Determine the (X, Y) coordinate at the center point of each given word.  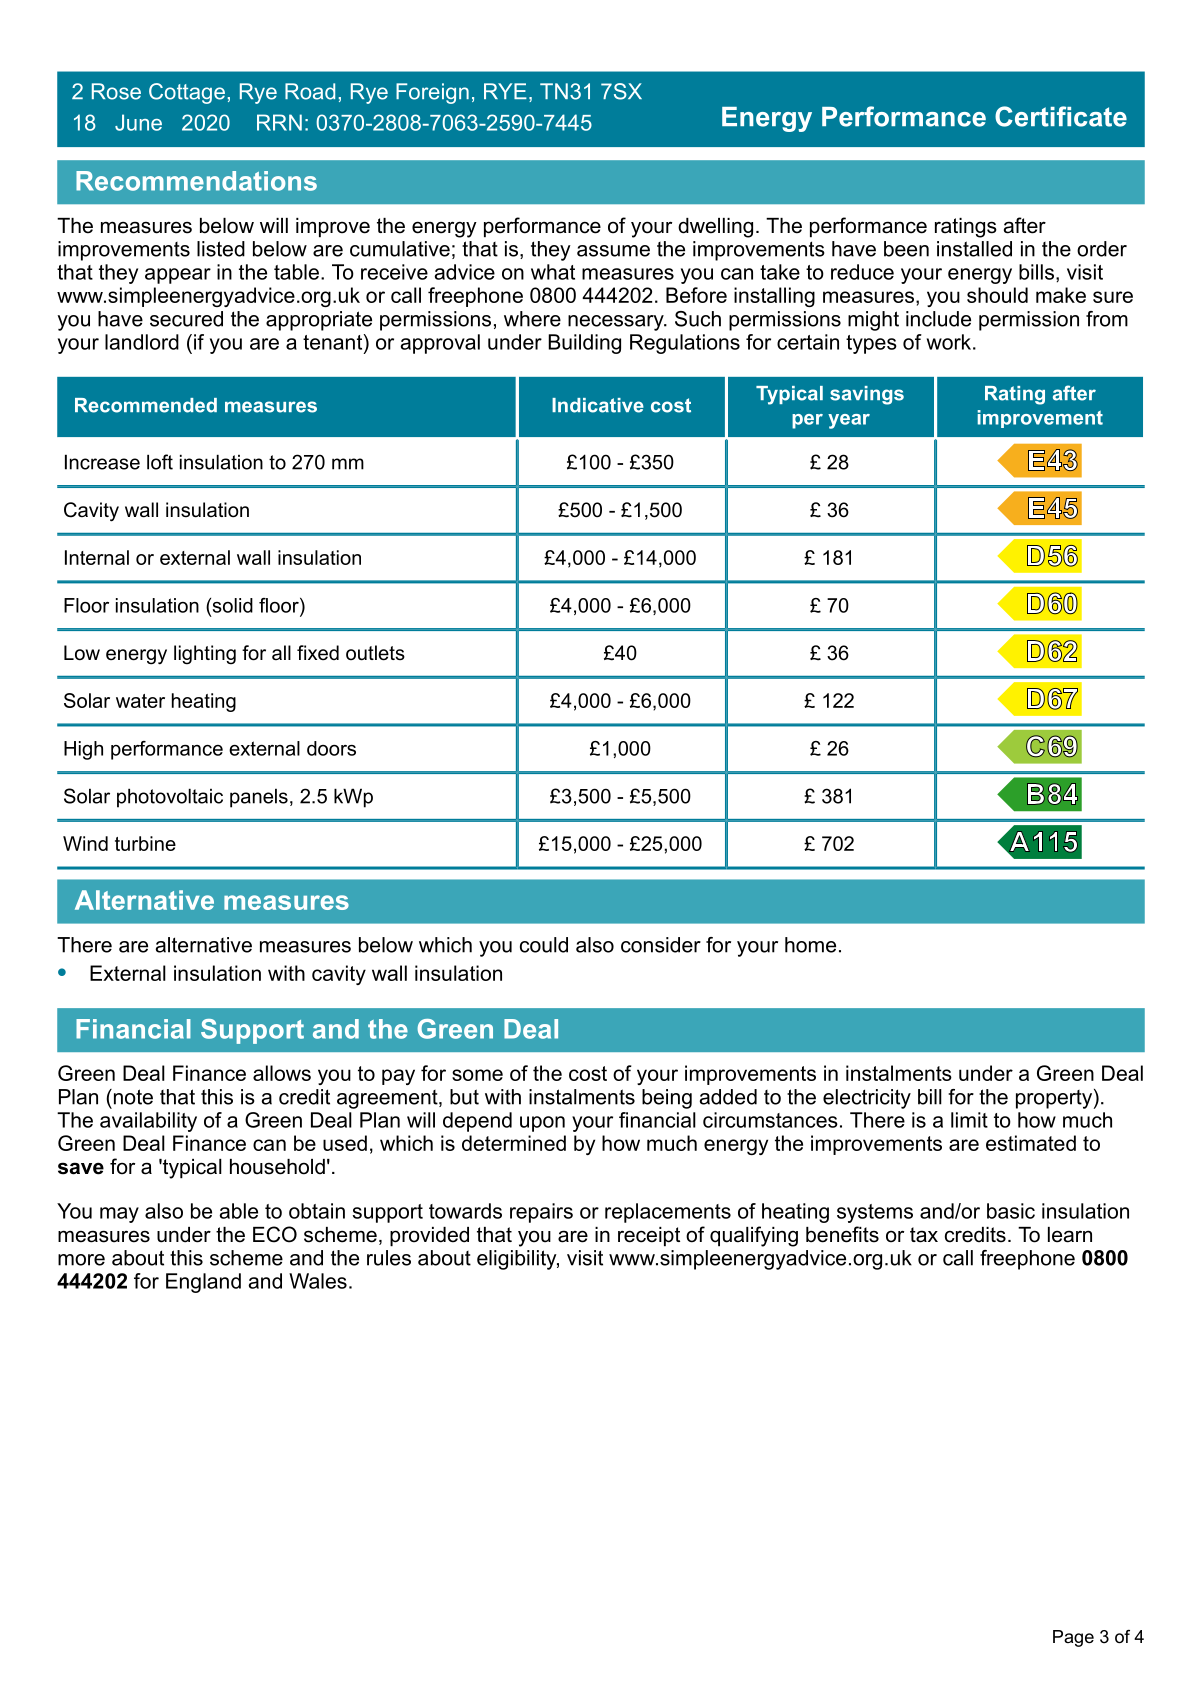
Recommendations (196, 181)
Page (1073, 1638)
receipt (649, 1237)
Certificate (1061, 116)
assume (613, 251)
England (203, 1283)
